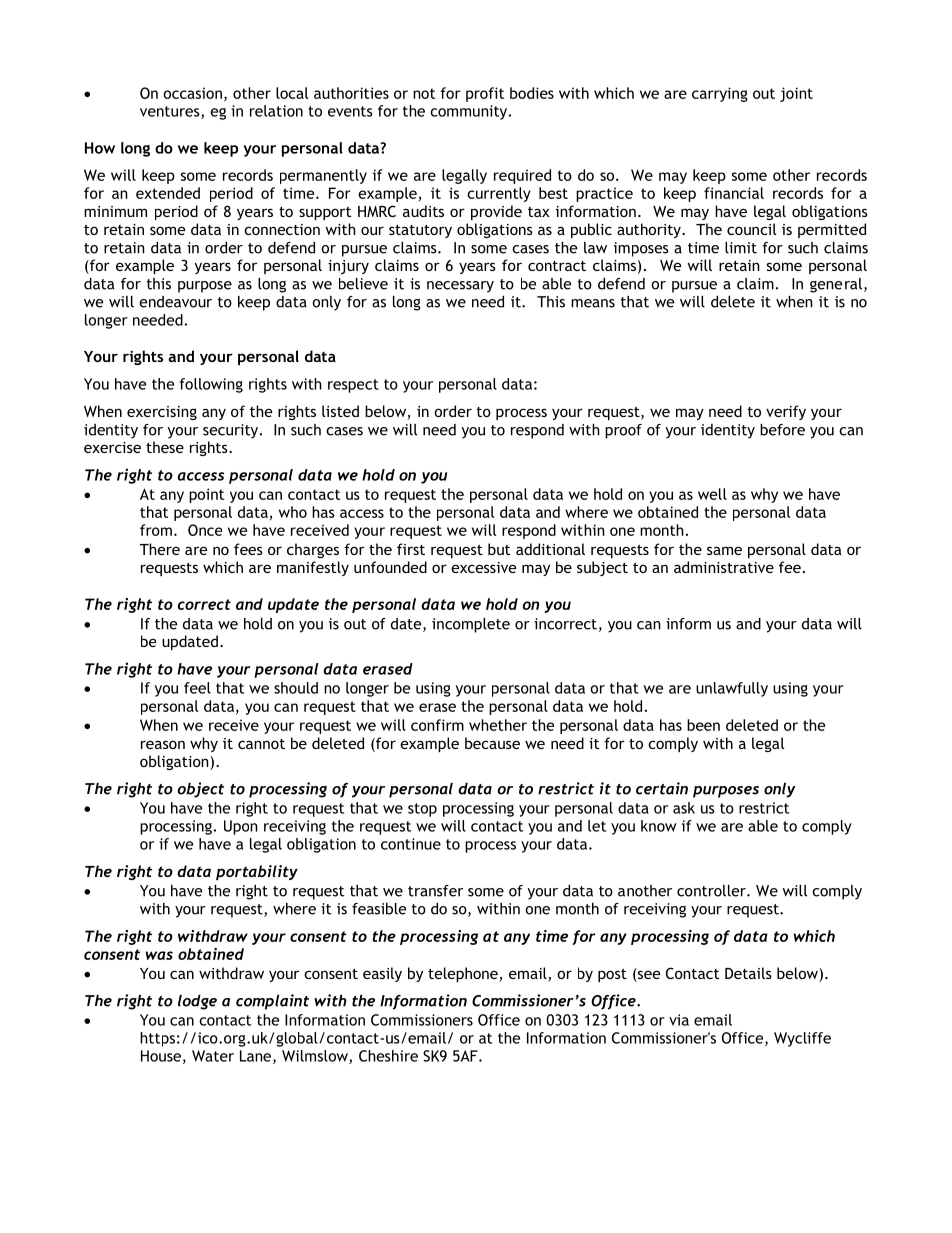  What do you see at coordinates (720, 94) in the document?
I see `carrying` at bounding box center [720, 94].
